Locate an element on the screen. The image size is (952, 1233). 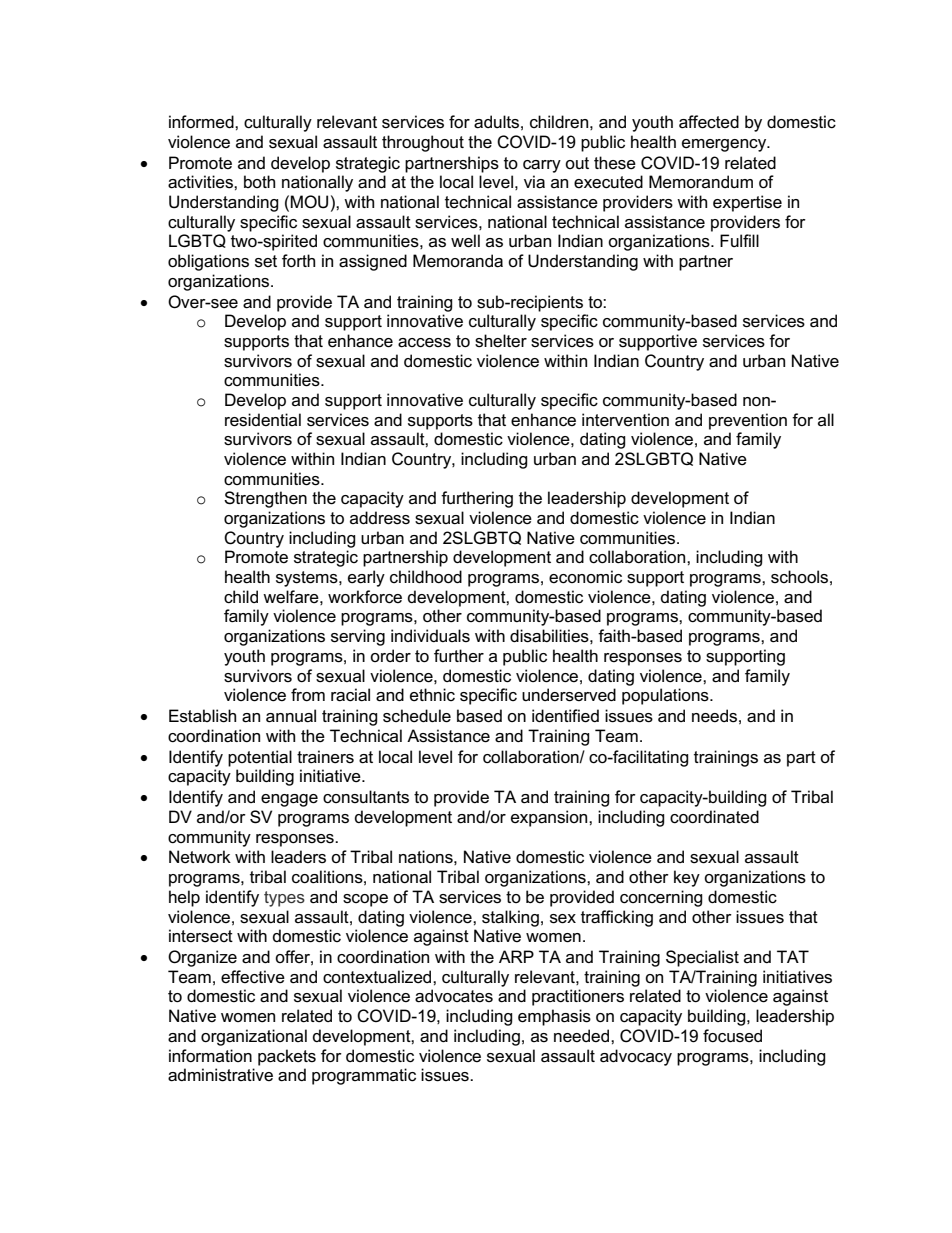
throughout is located at coordinates (423, 143).
